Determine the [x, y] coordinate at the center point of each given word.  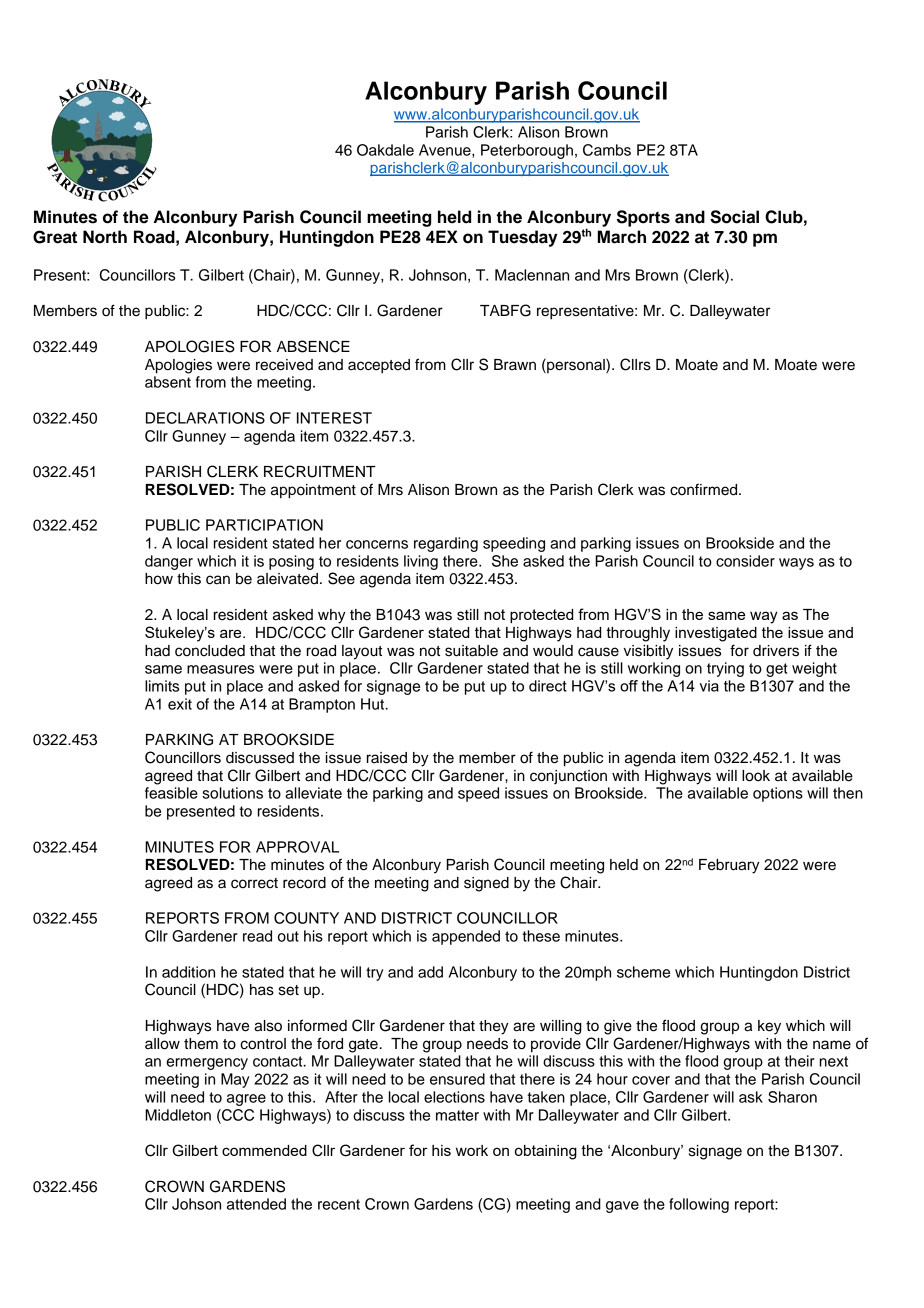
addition [188, 972]
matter [457, 1115]
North [105, 237]
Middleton [178, 1115]
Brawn [515, 365]
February [729, 866]
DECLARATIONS [205, 418]
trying [725, 669]
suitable [471, 651]
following [699, 1205]
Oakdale [385, 150]
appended [466, 937]
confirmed [705, 489]
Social [734, 217]
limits [162, 686]
